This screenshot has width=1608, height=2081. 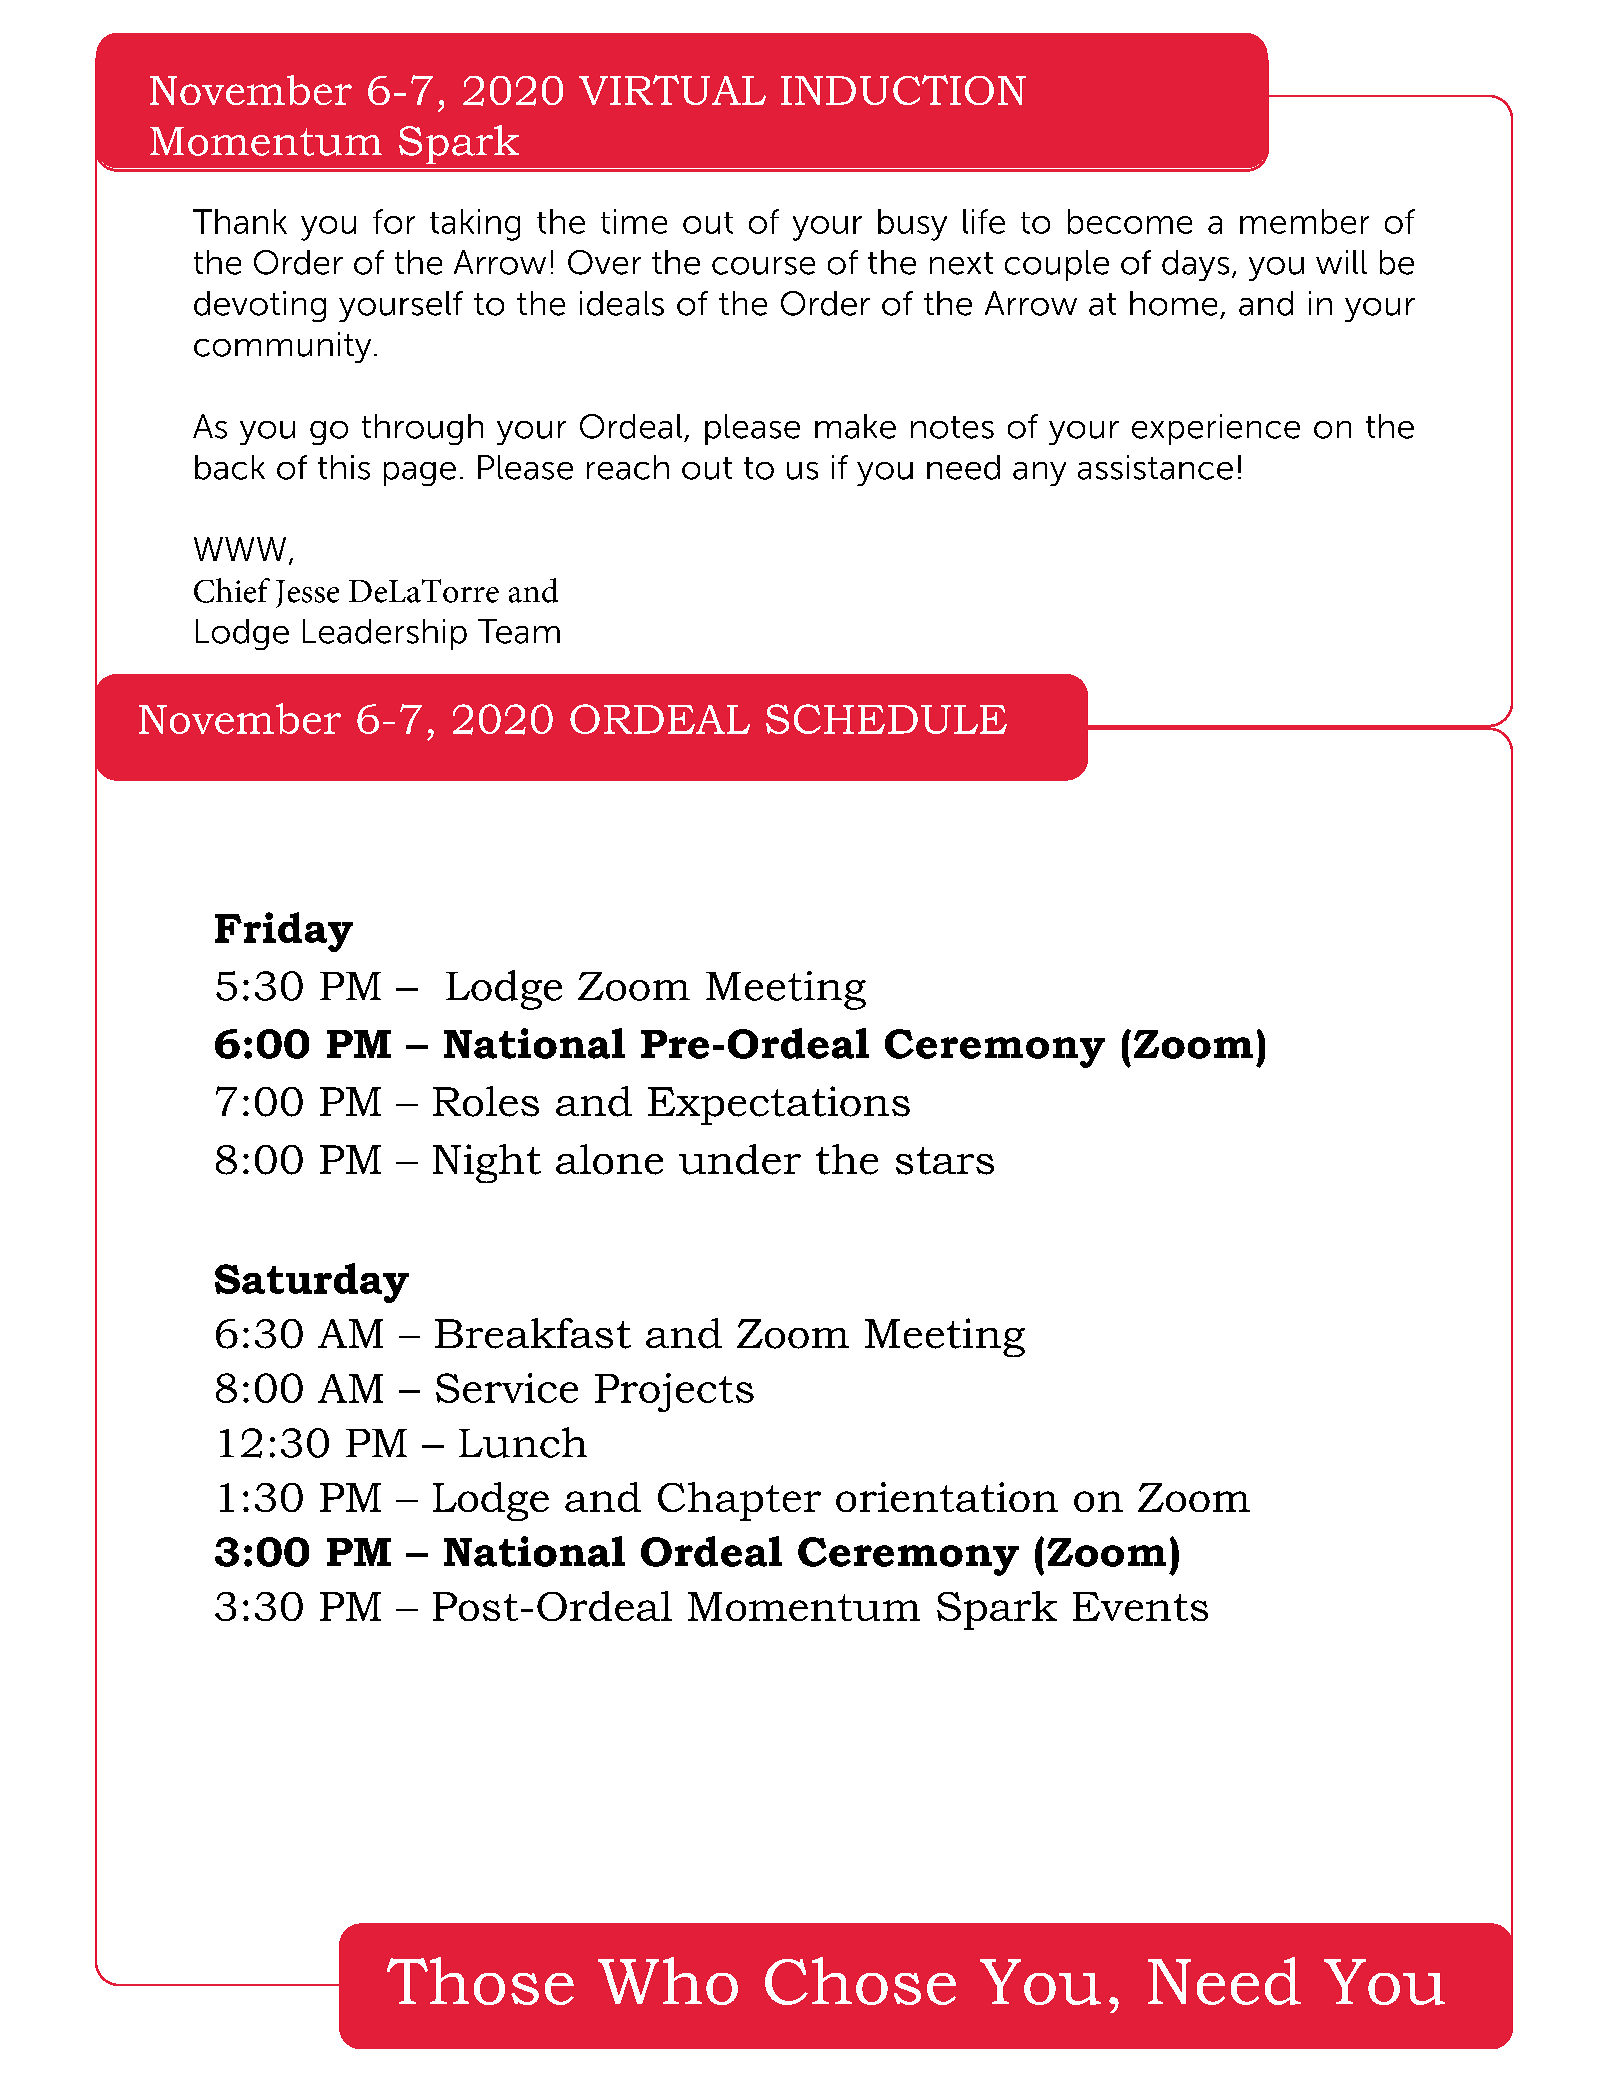 What do you see at coordinates (860, 1981) in the screenshot?
I see `Chose` at bounding box center [860, 1981].
